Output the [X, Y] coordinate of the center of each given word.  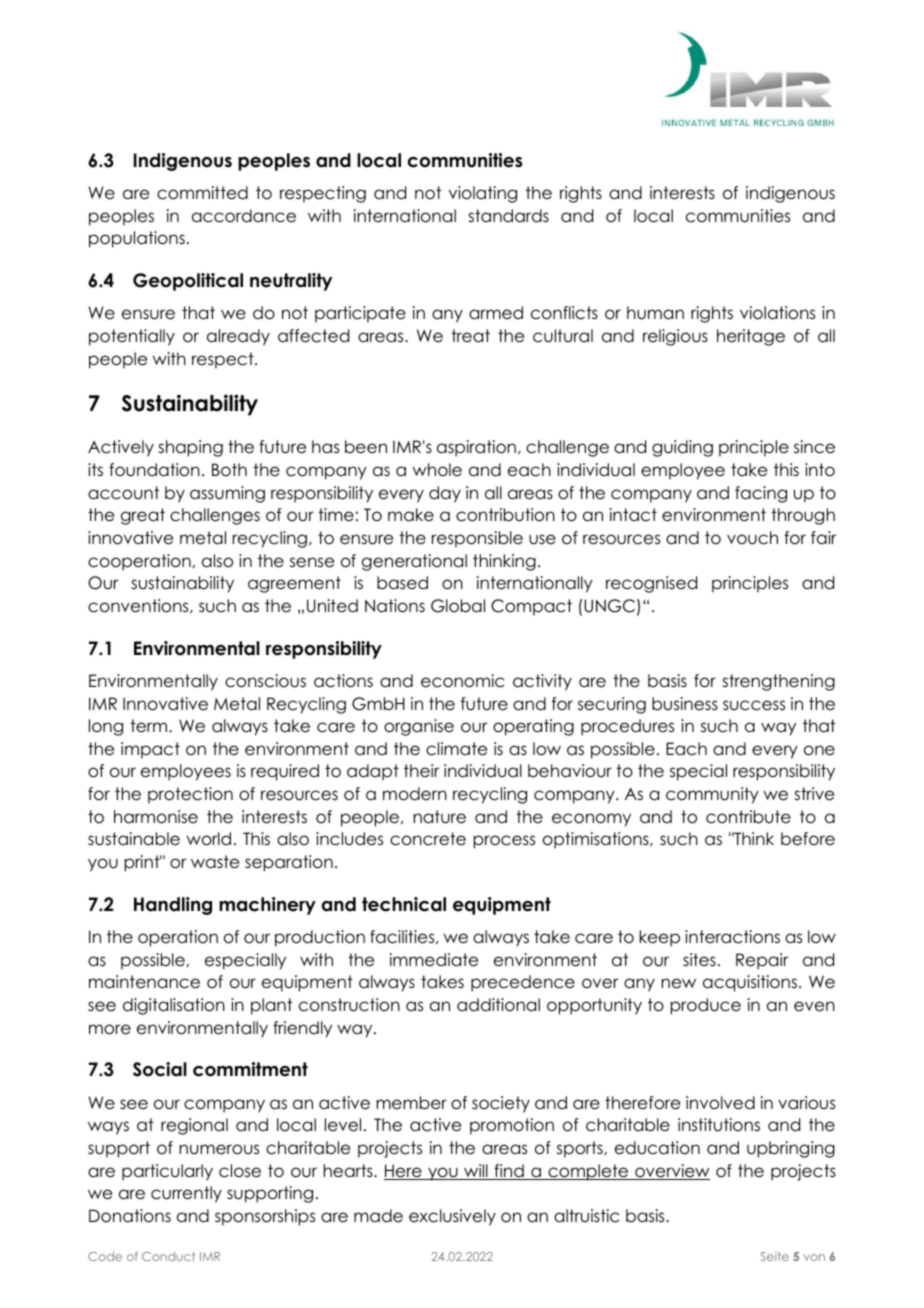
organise [419, 727]
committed [202, 193]
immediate [434, 960]
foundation [154, 470]
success [754, 705]
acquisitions [750, 983]
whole [437, 470]
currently [186, 1194]
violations [777, 313]
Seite [774, 1256]
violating [483, 194]
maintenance [144, 982]
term [150, 726]
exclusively [452, 1217]
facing [761, 494]
